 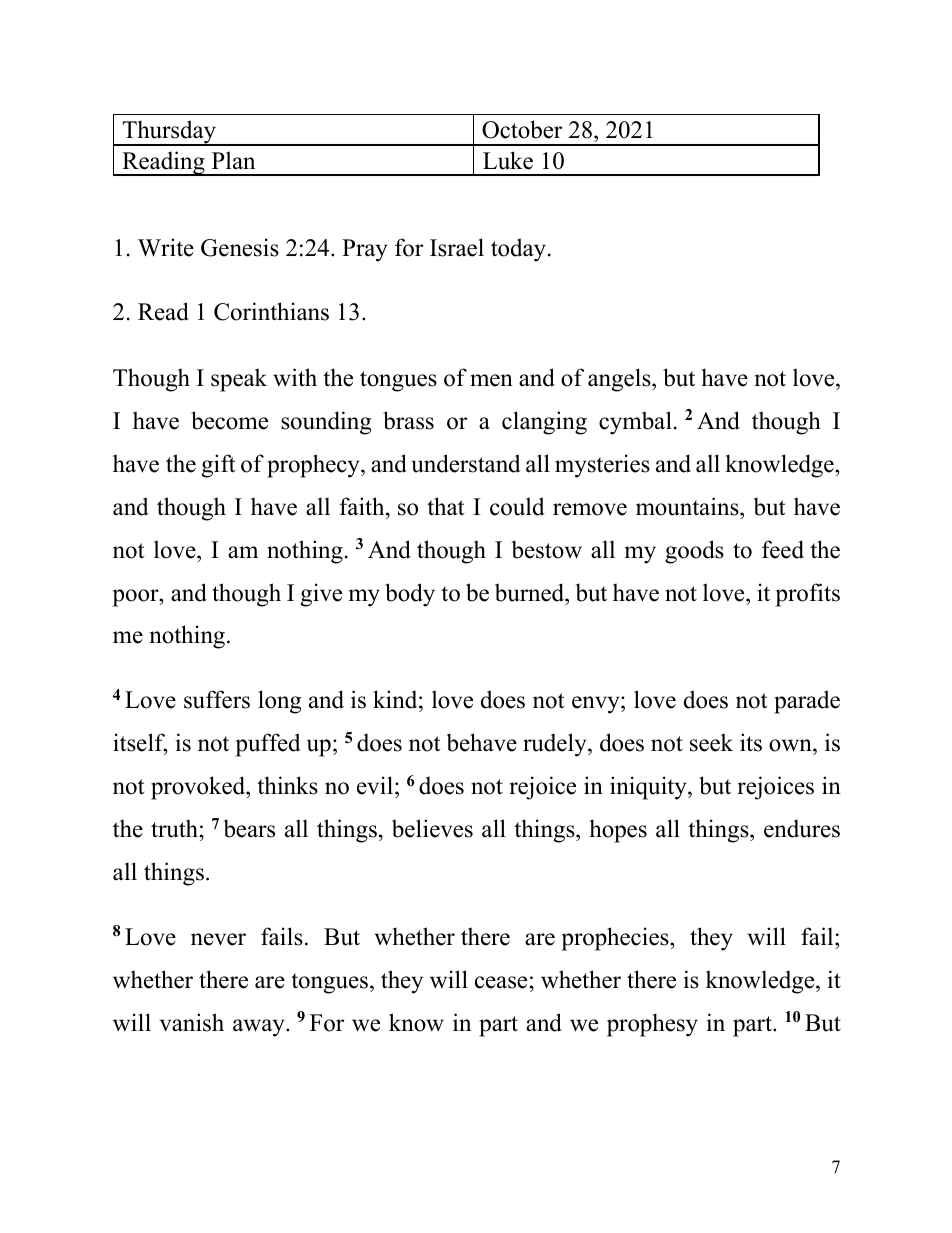 What do you see at coordinates (233, 160) in the document?
I see `Plan` at bounding box center [233, 160].
